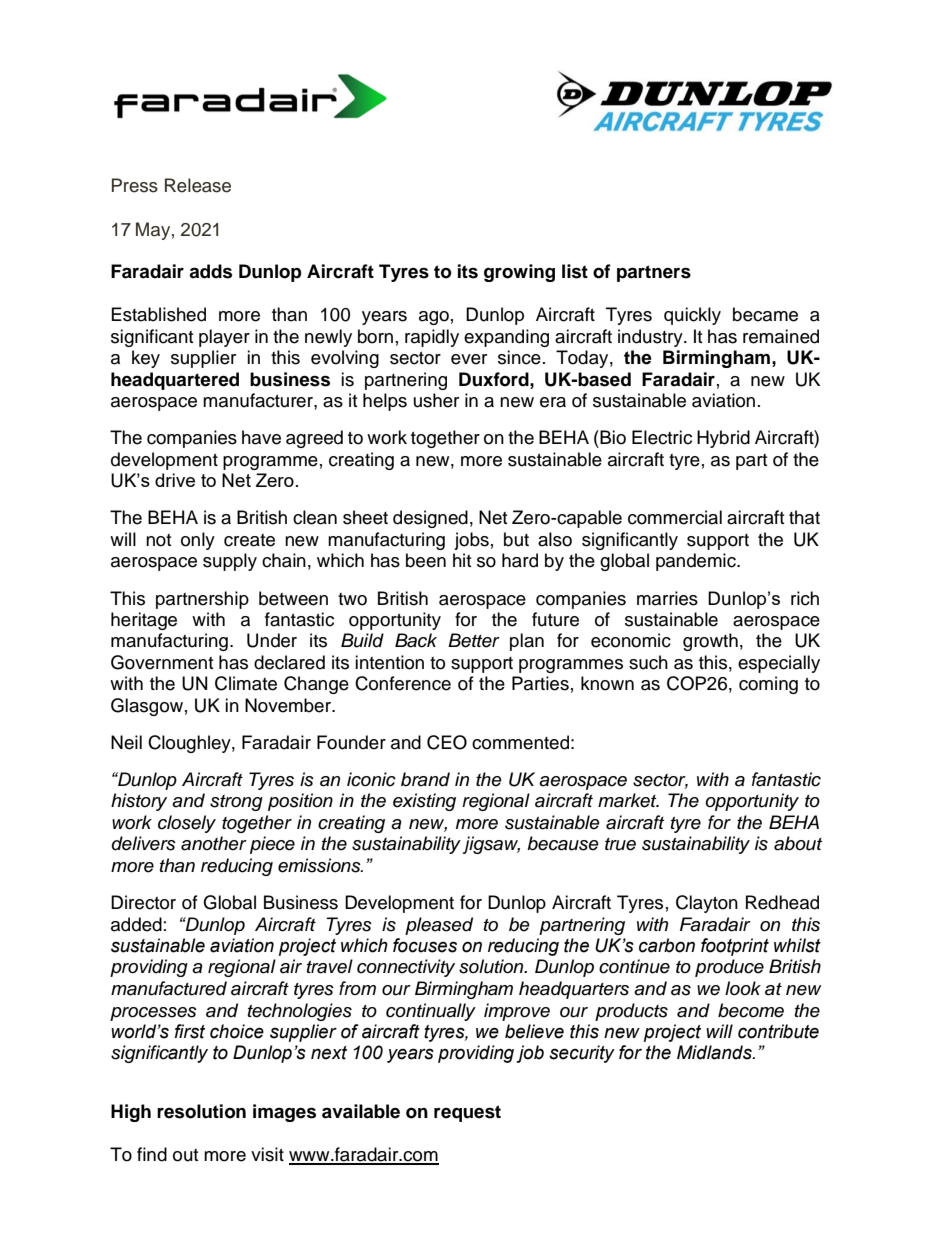  I want to click on Better, so click(474, 640).
